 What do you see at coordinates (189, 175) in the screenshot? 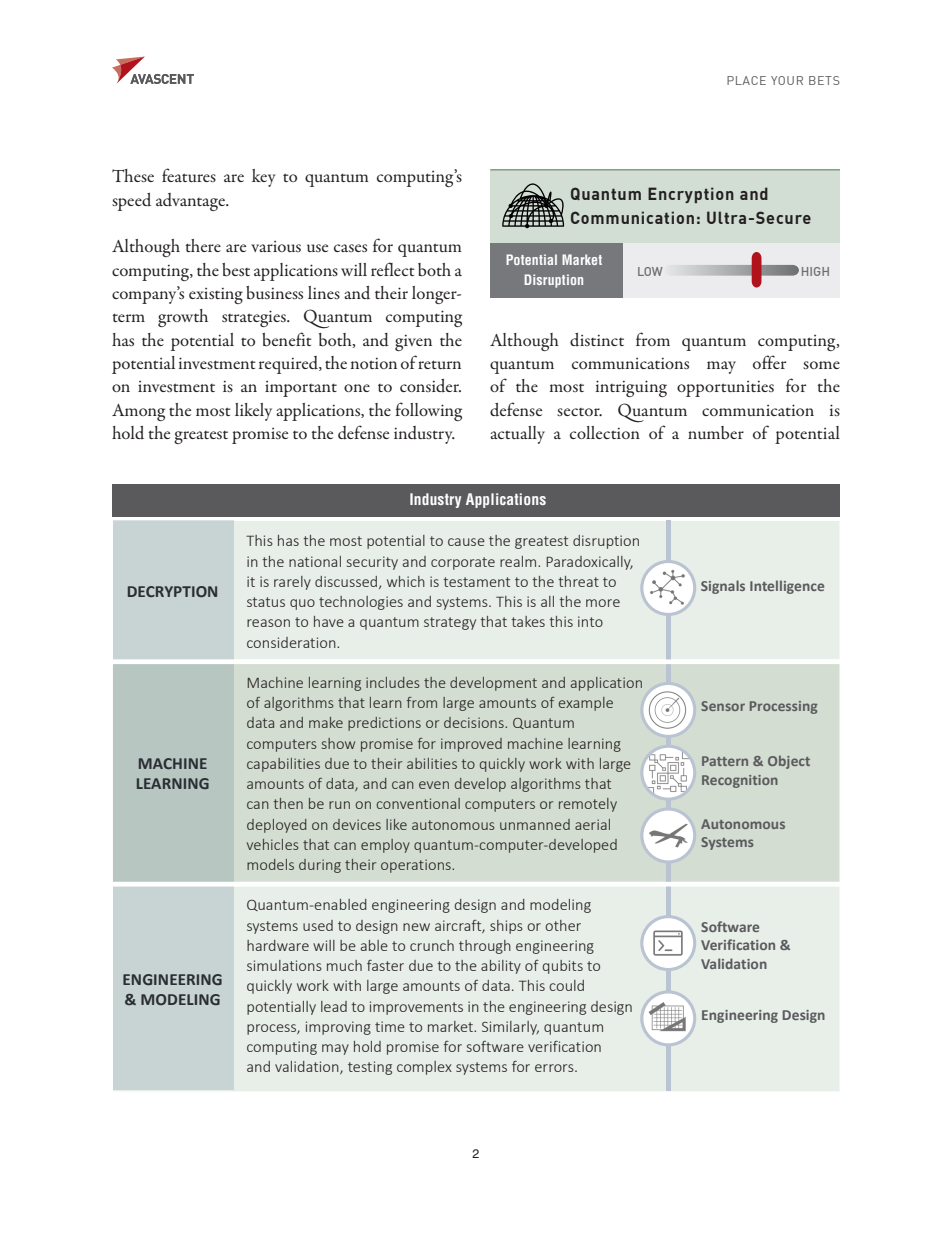
I see `features` at bounding box center [189, 175].
